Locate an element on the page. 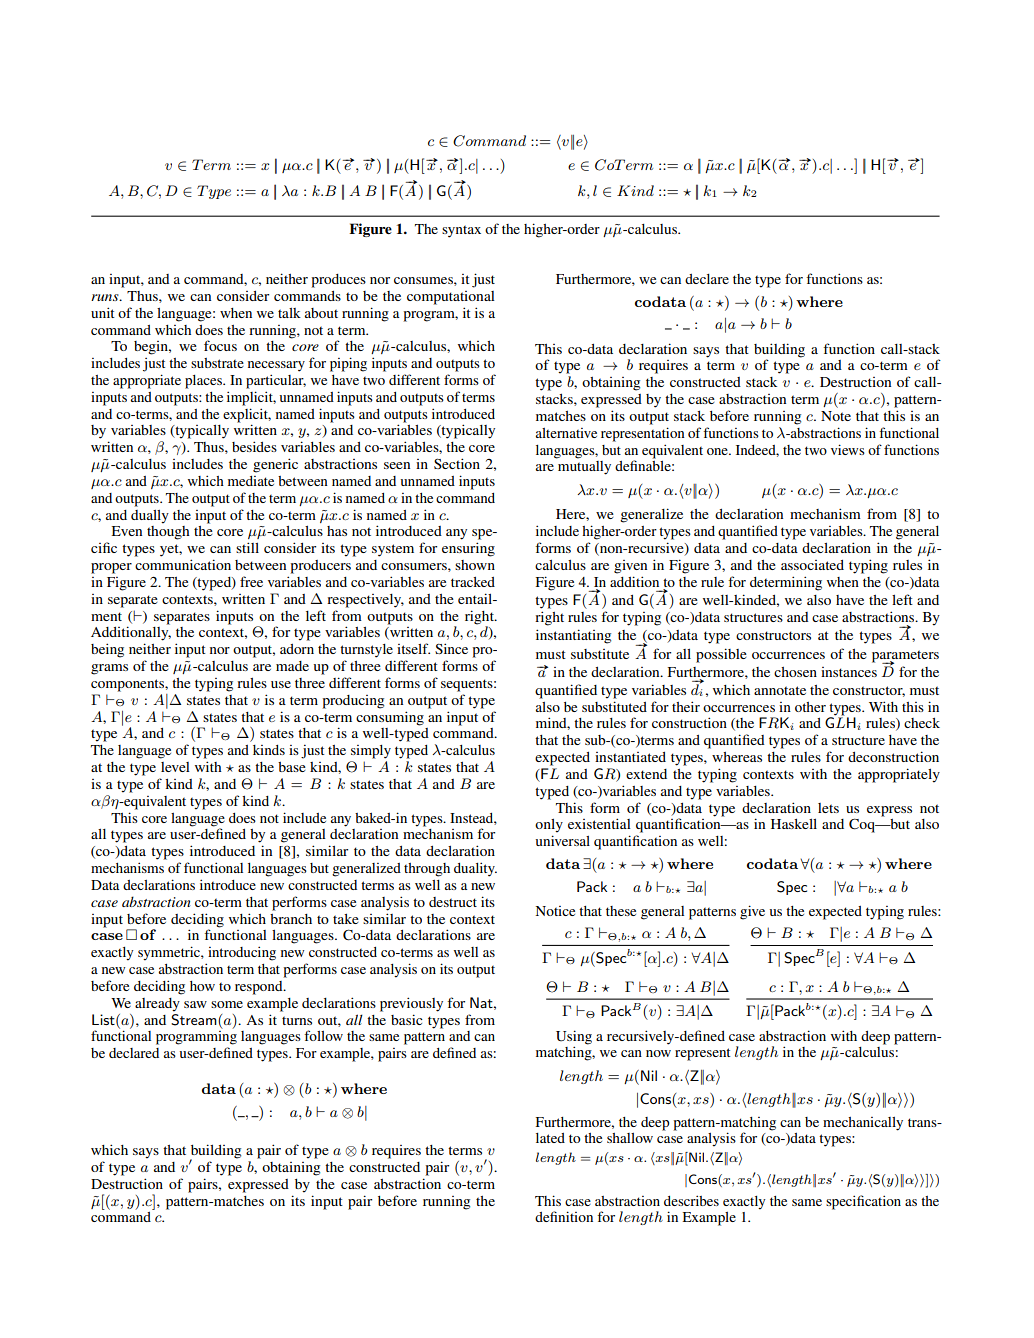 The image size is (1034, 1338). only is located at coordinates (549, 826).
